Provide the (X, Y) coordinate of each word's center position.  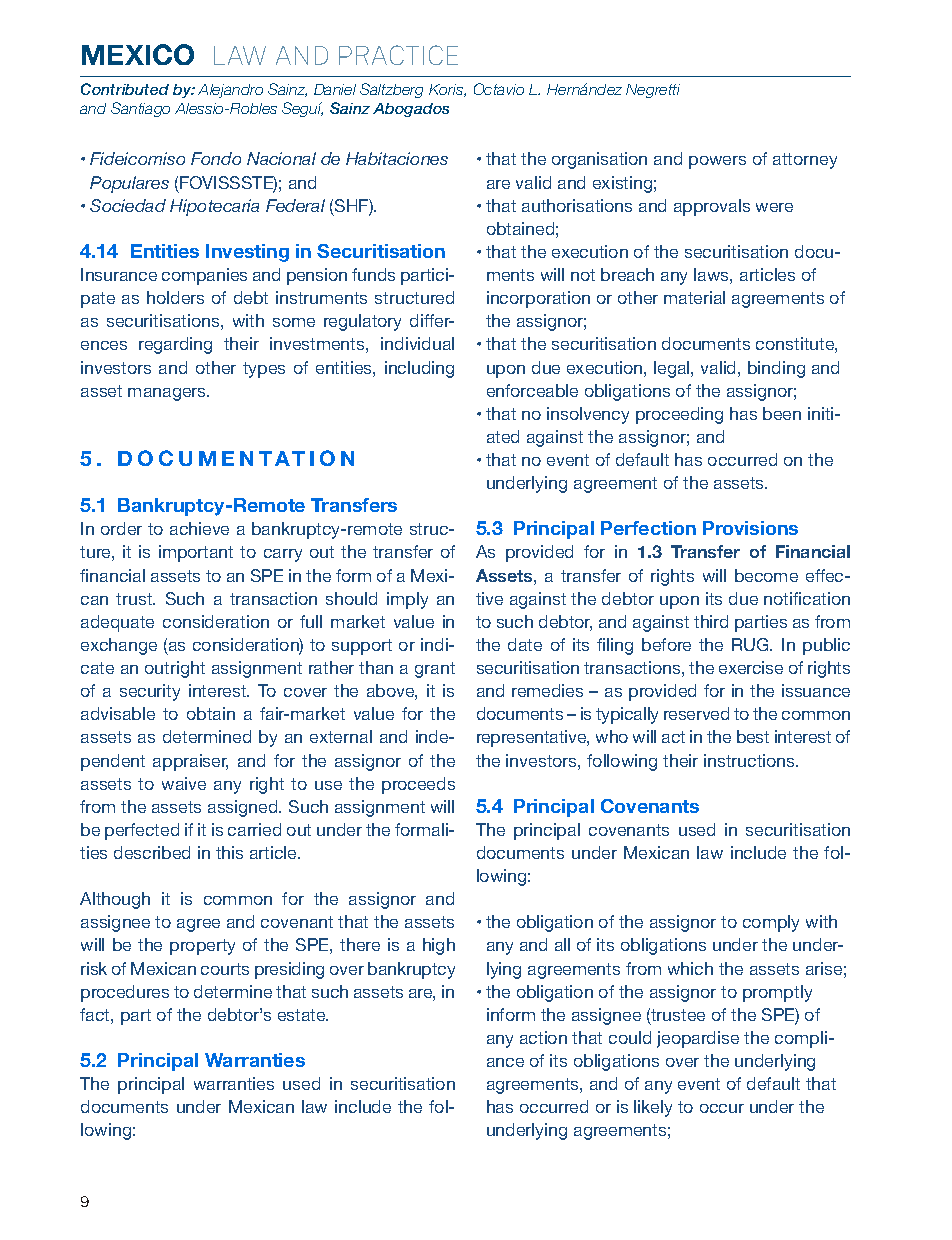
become (766, 575)
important (196, 553)
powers (717, 162)
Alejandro (230, 91)
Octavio (499, 89)
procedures (125, 993)
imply (407, 600)
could (630, 1037)
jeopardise (698, 1039)
